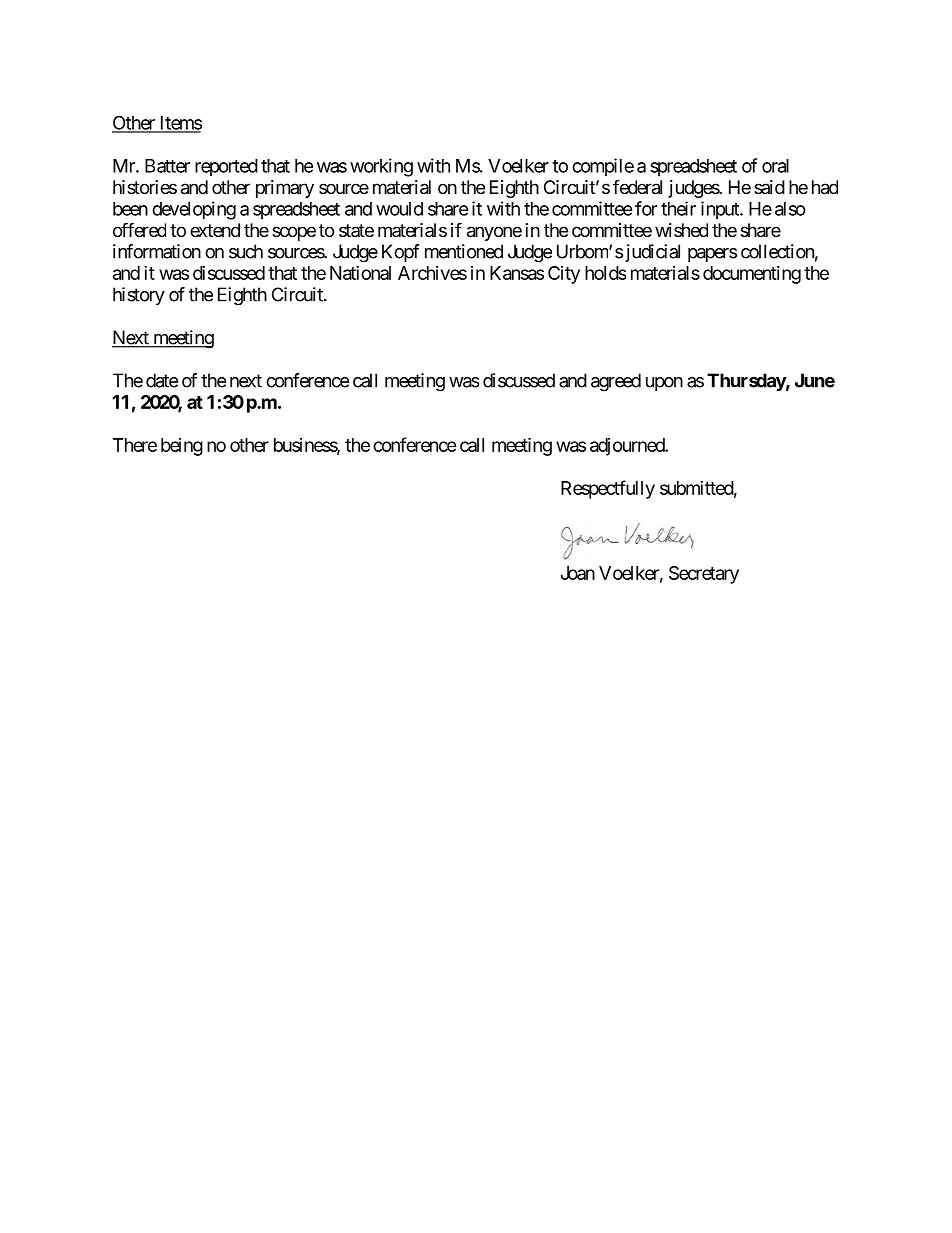 The width and height of the page is (952, 1233). What do you see at coordinates (769, 187) in the page?
I see `said` at bounding box center [769, 187].
